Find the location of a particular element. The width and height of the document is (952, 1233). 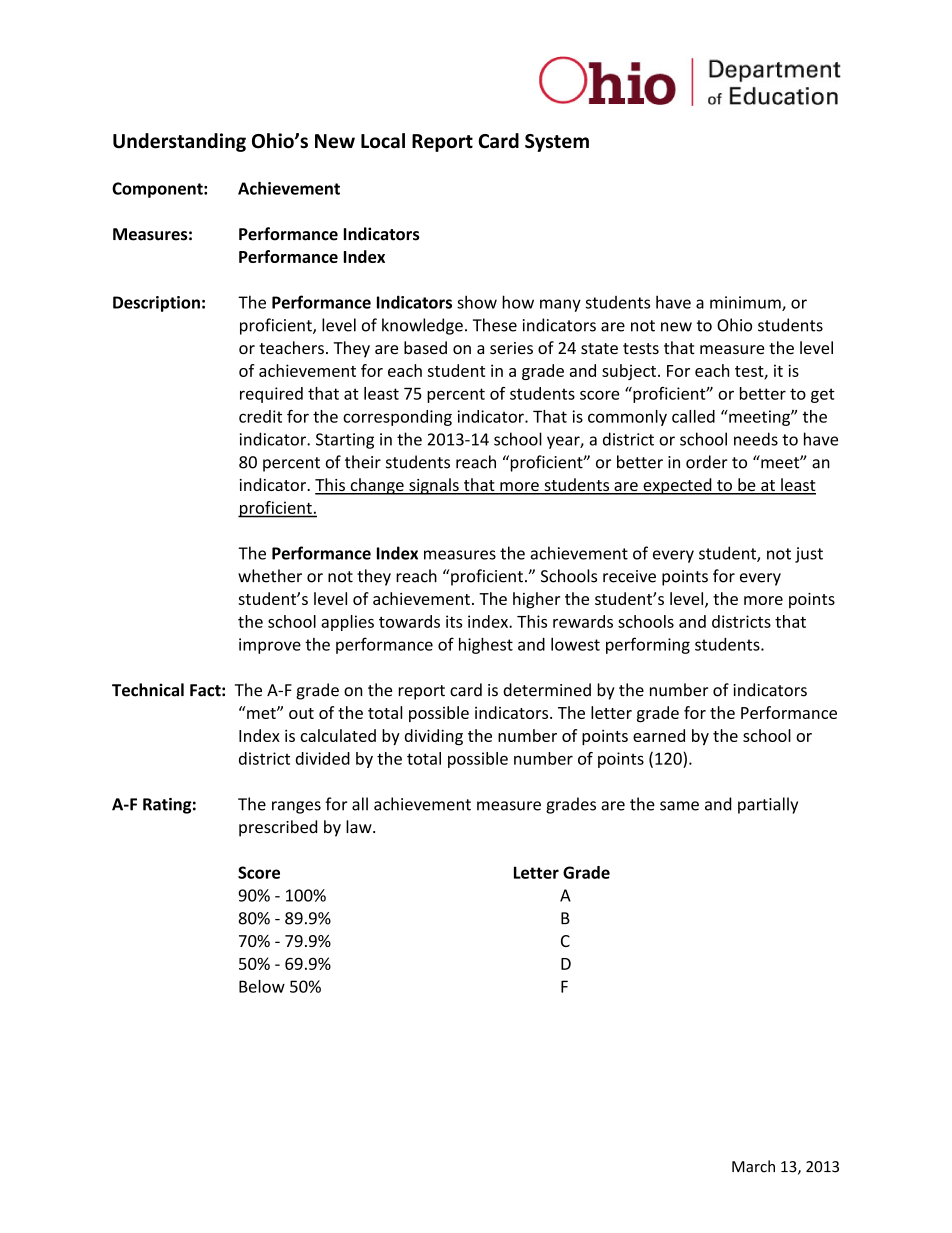

minimum is located at coordinates (746, 303).
